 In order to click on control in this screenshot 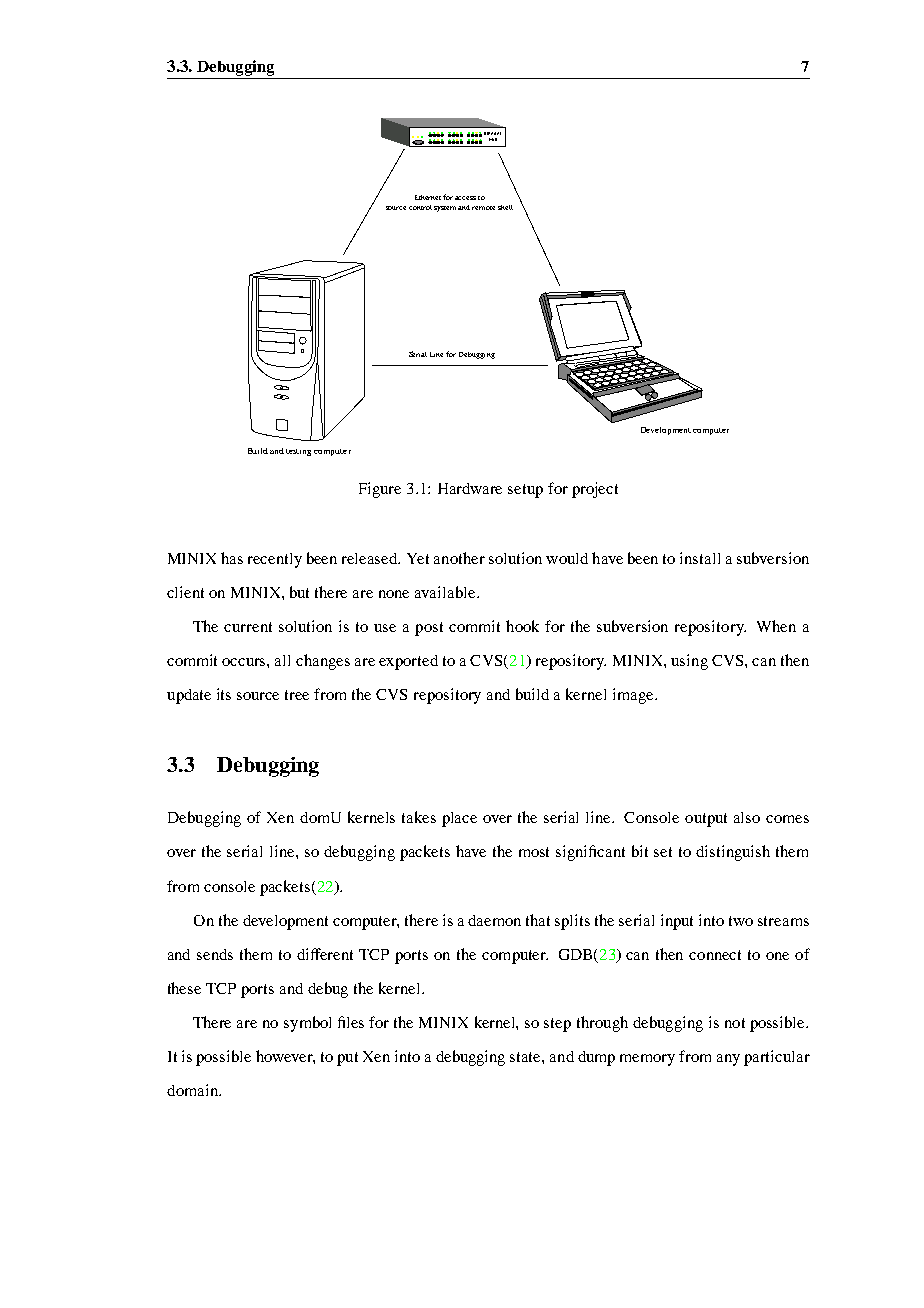, I will do `click(420, 207)`.
